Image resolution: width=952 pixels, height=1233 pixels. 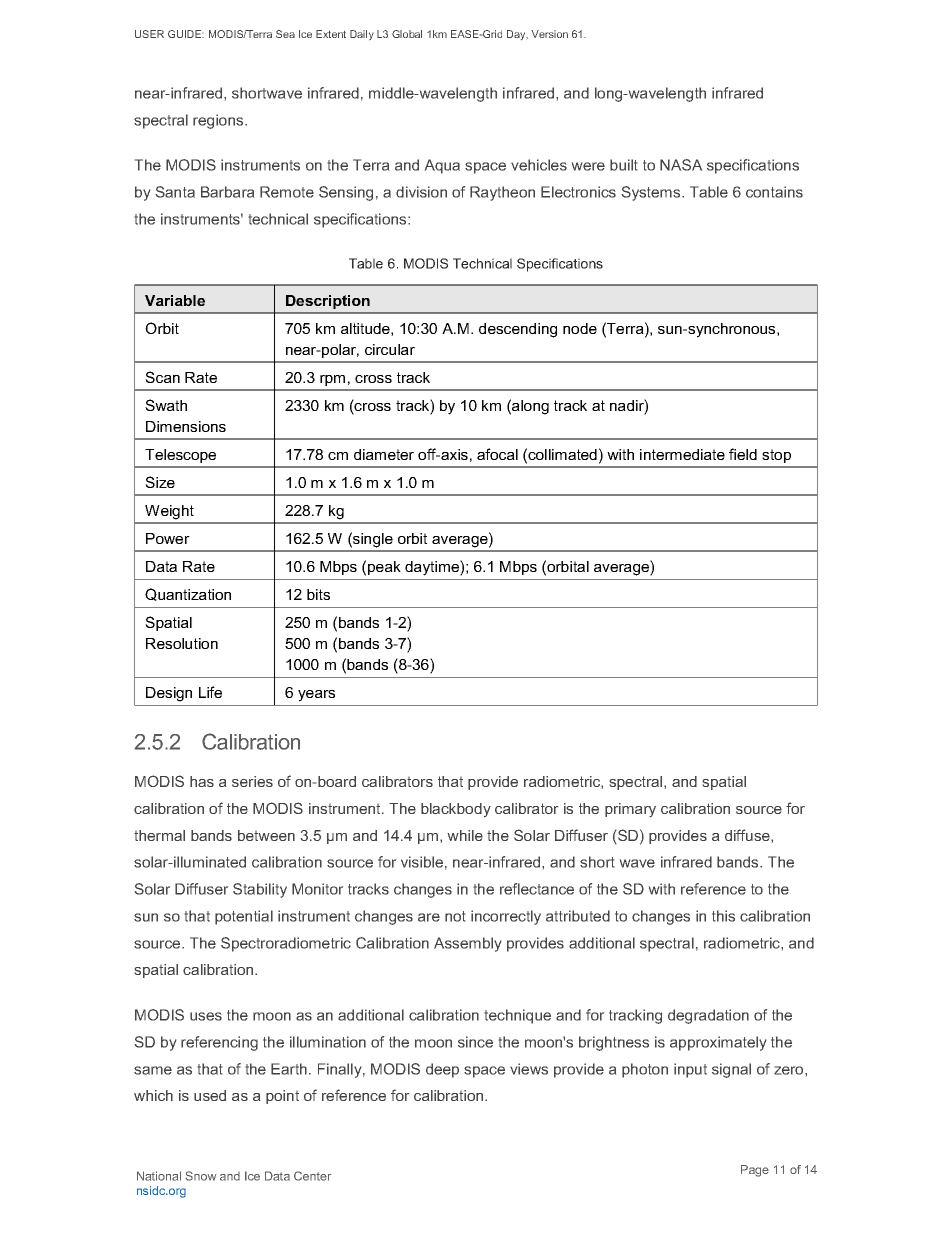 What do you see at coordinates (681, 165) in the screenshot?
I see `NASA` at bounding box center [681, 165].
